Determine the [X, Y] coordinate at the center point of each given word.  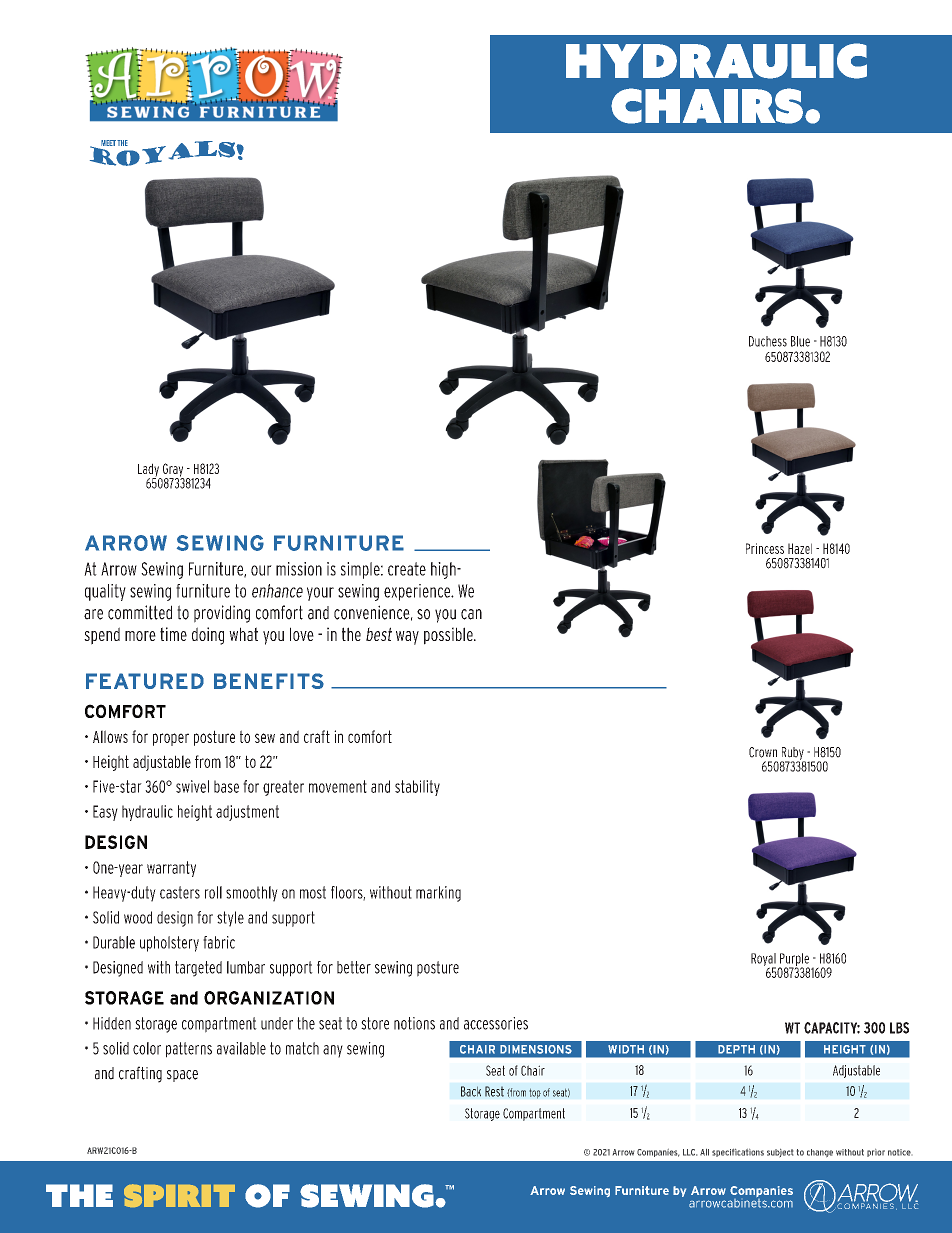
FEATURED [145, 681]
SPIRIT [179, 1195]
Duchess [768, 341]
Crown [763, 752]
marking [438, 894]
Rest [494, 1091]
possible [449, 636]
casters [180, 892]
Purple [794, 961]
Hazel [800, 548]
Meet [108, 143]
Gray [172, 471]
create [407, 569]
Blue [800, 341]
